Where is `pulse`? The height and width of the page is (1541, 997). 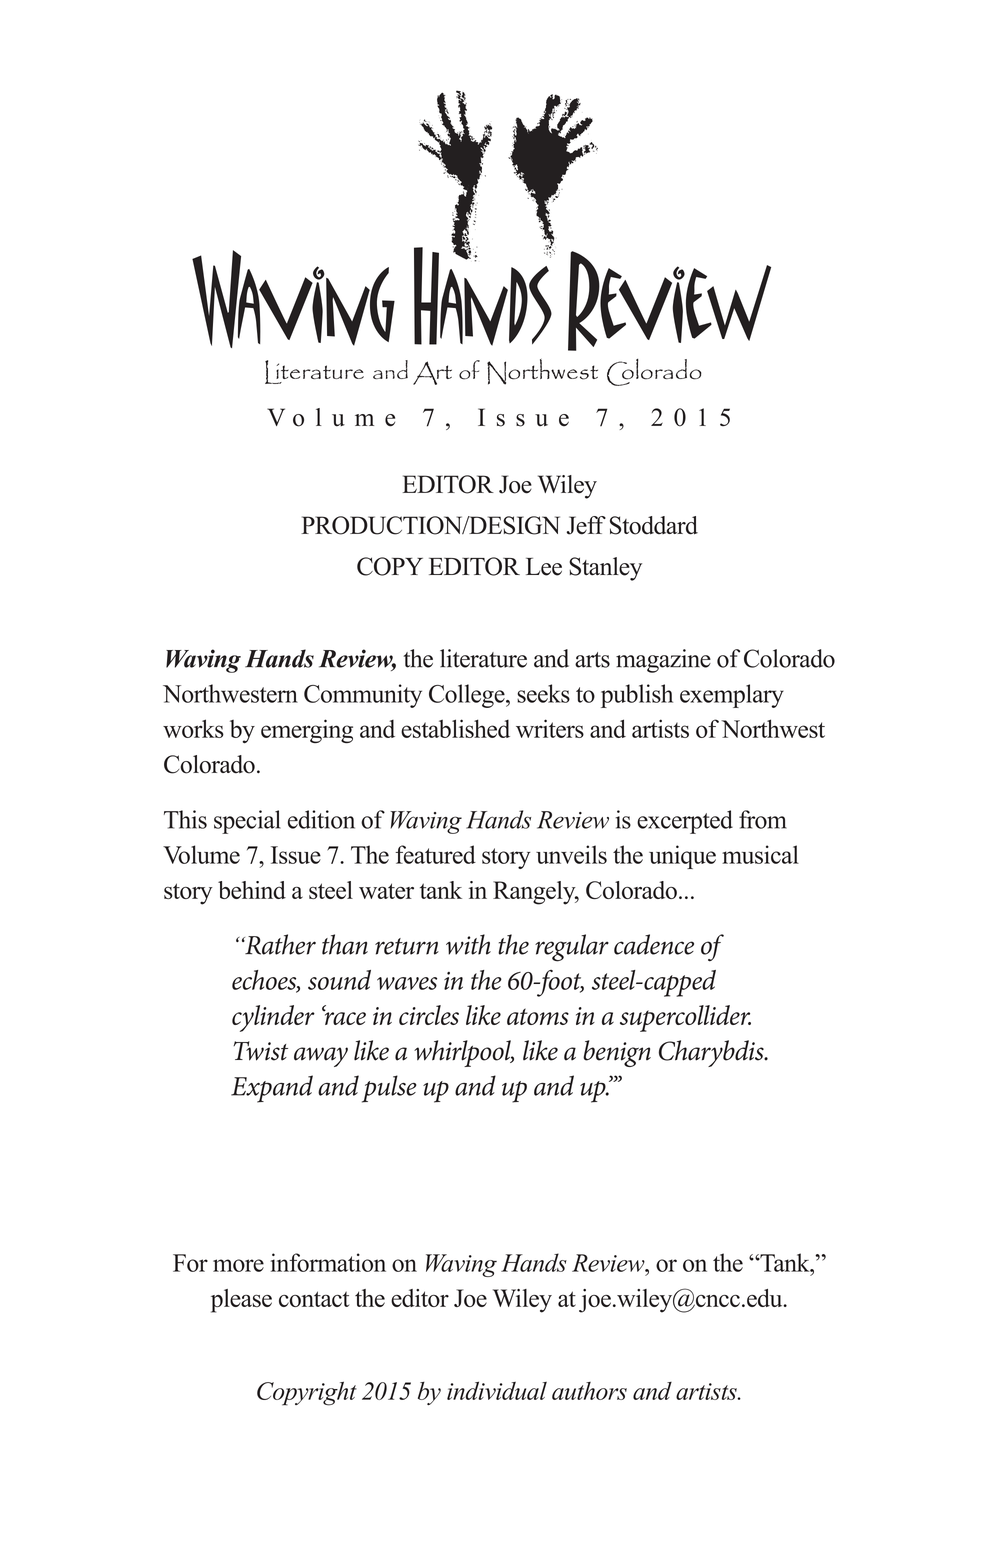
pulse is located at coordinates (389, 1089).
